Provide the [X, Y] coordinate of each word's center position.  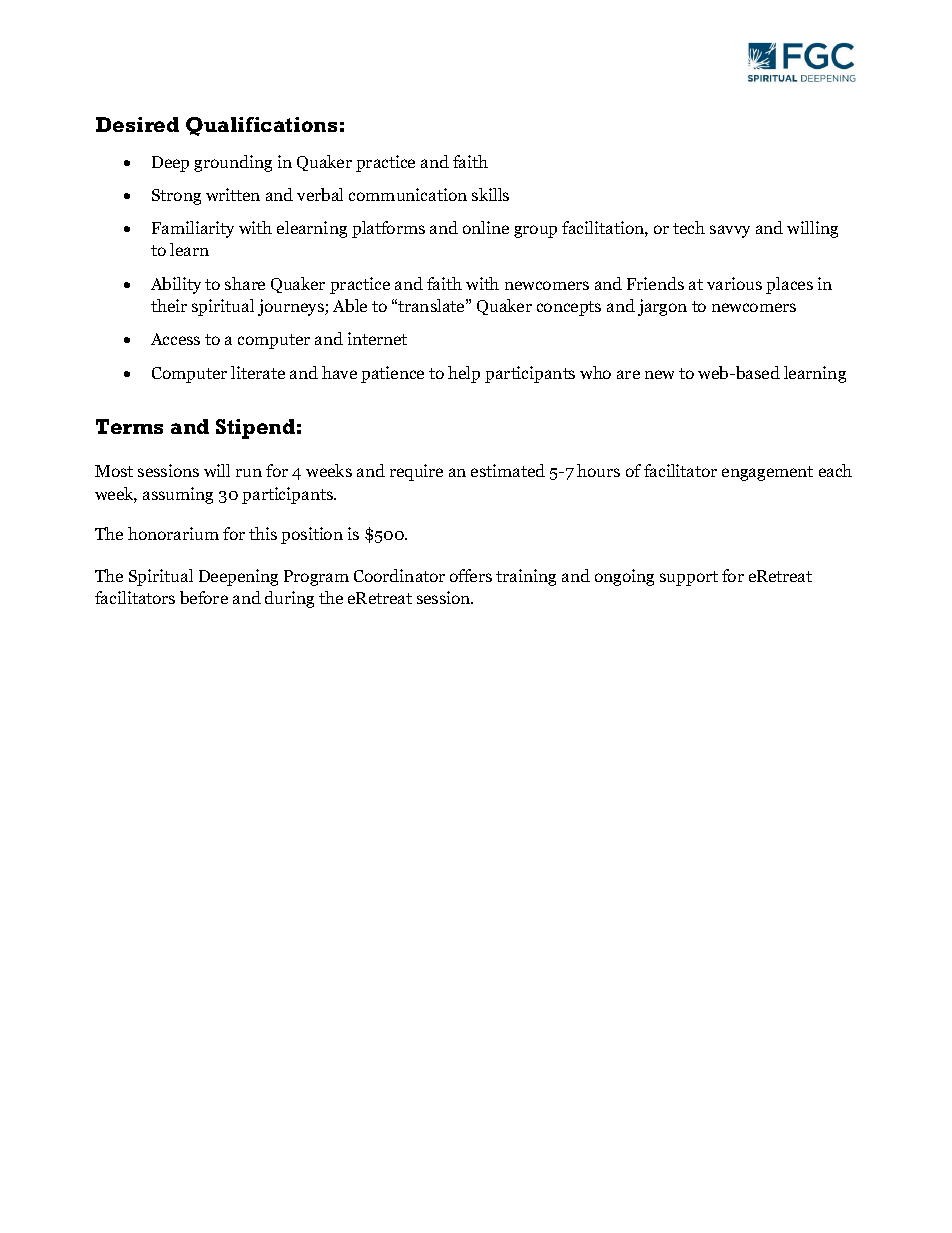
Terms [129, 426]
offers [471, 575]
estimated [508, 470]
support [689, 578]
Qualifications [261, 126]
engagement [767, 473]
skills [490, 194]
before [204, 597]
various [734, 283]
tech [689, 227]
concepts [569, 308]
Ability [176, 285]
